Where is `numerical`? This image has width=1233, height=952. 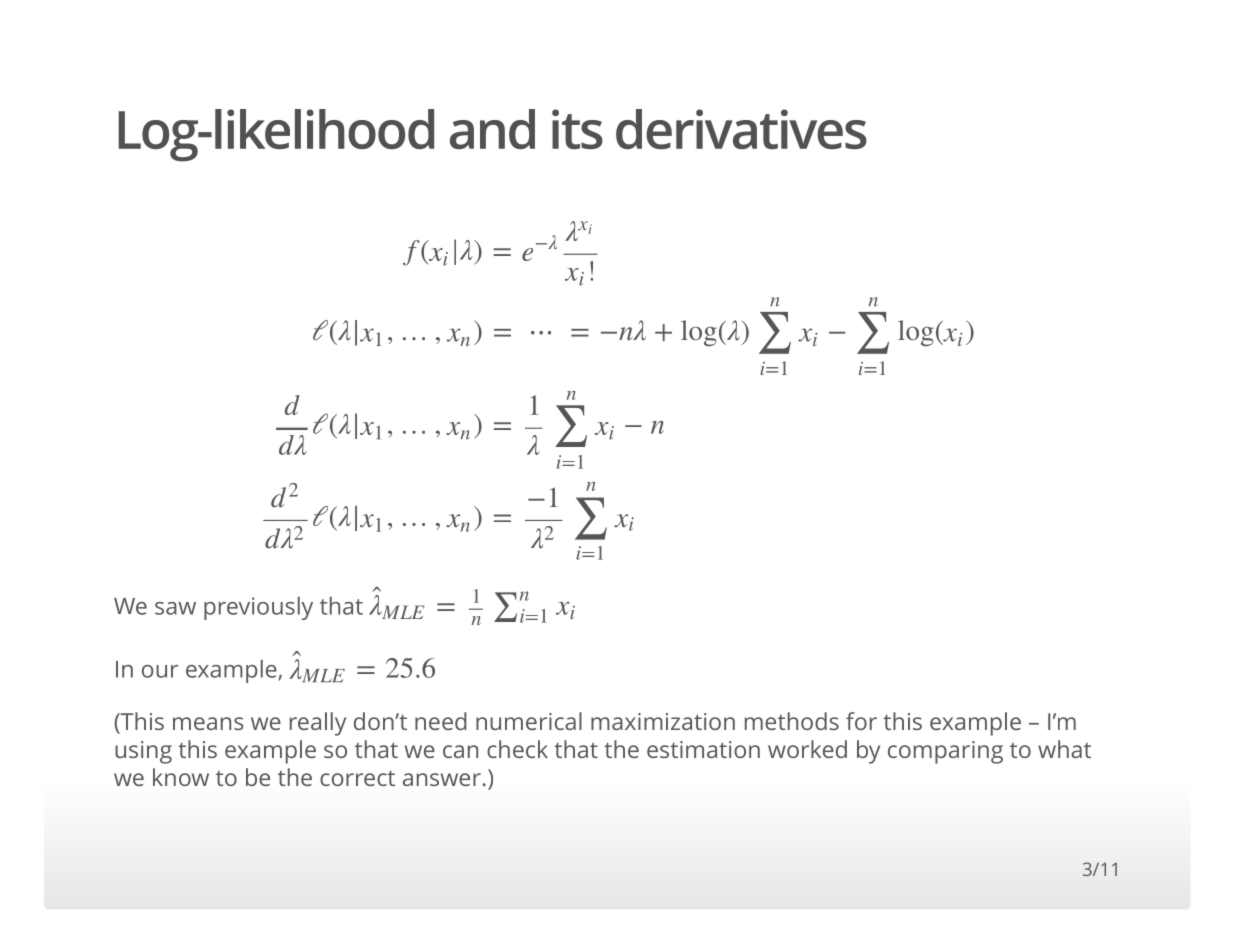
numerical is located at coordinates (529, 721).
